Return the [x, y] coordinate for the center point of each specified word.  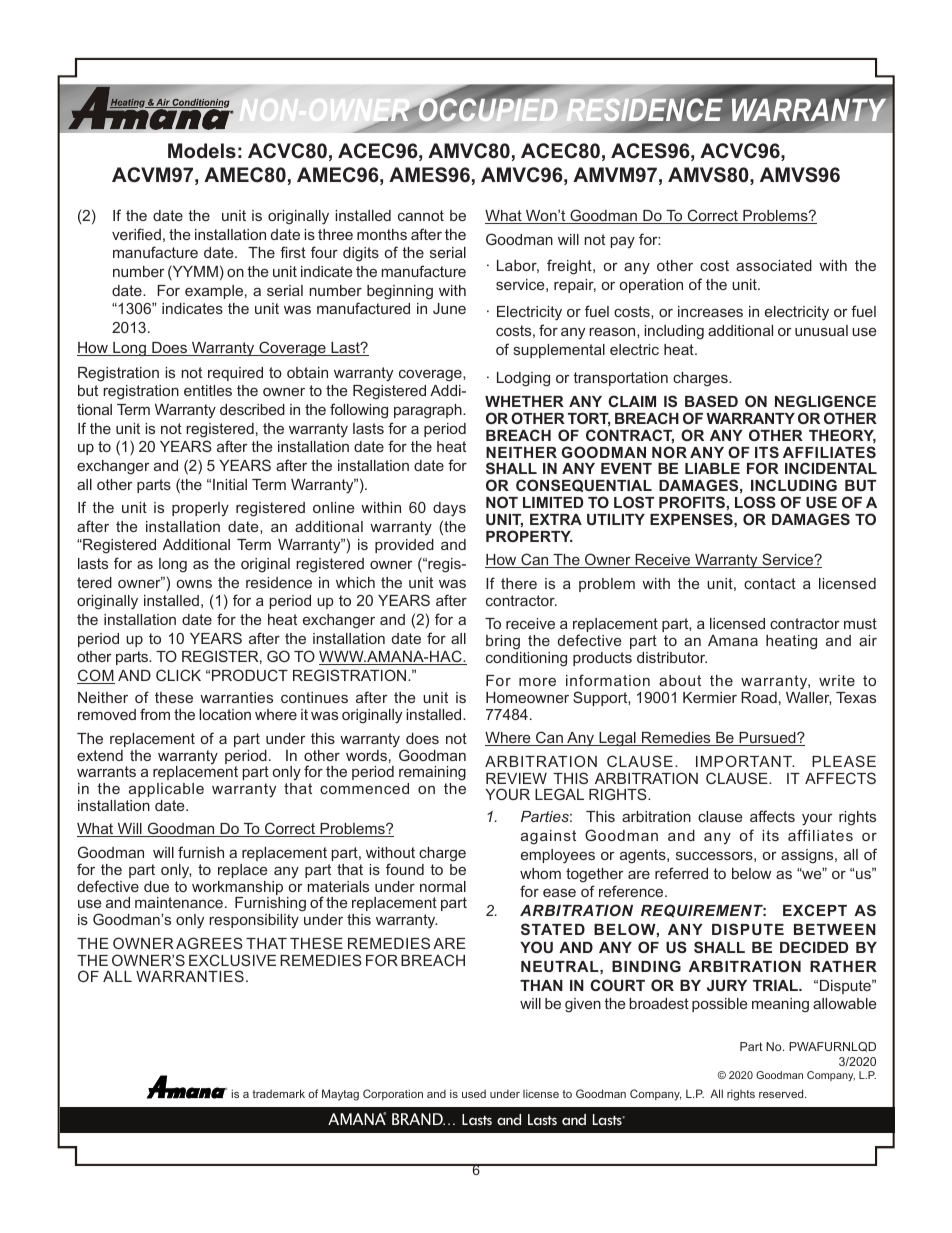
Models [202, 150]
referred [681, 873]
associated [774, 265]
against [548, 837]
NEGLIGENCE [825, 401]
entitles [208, 390]
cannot [421, 215]
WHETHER [524, 401]
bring [503, 642]
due [156, 886]
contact [770, 583]
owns [194, 583]
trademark [279, 1093]
